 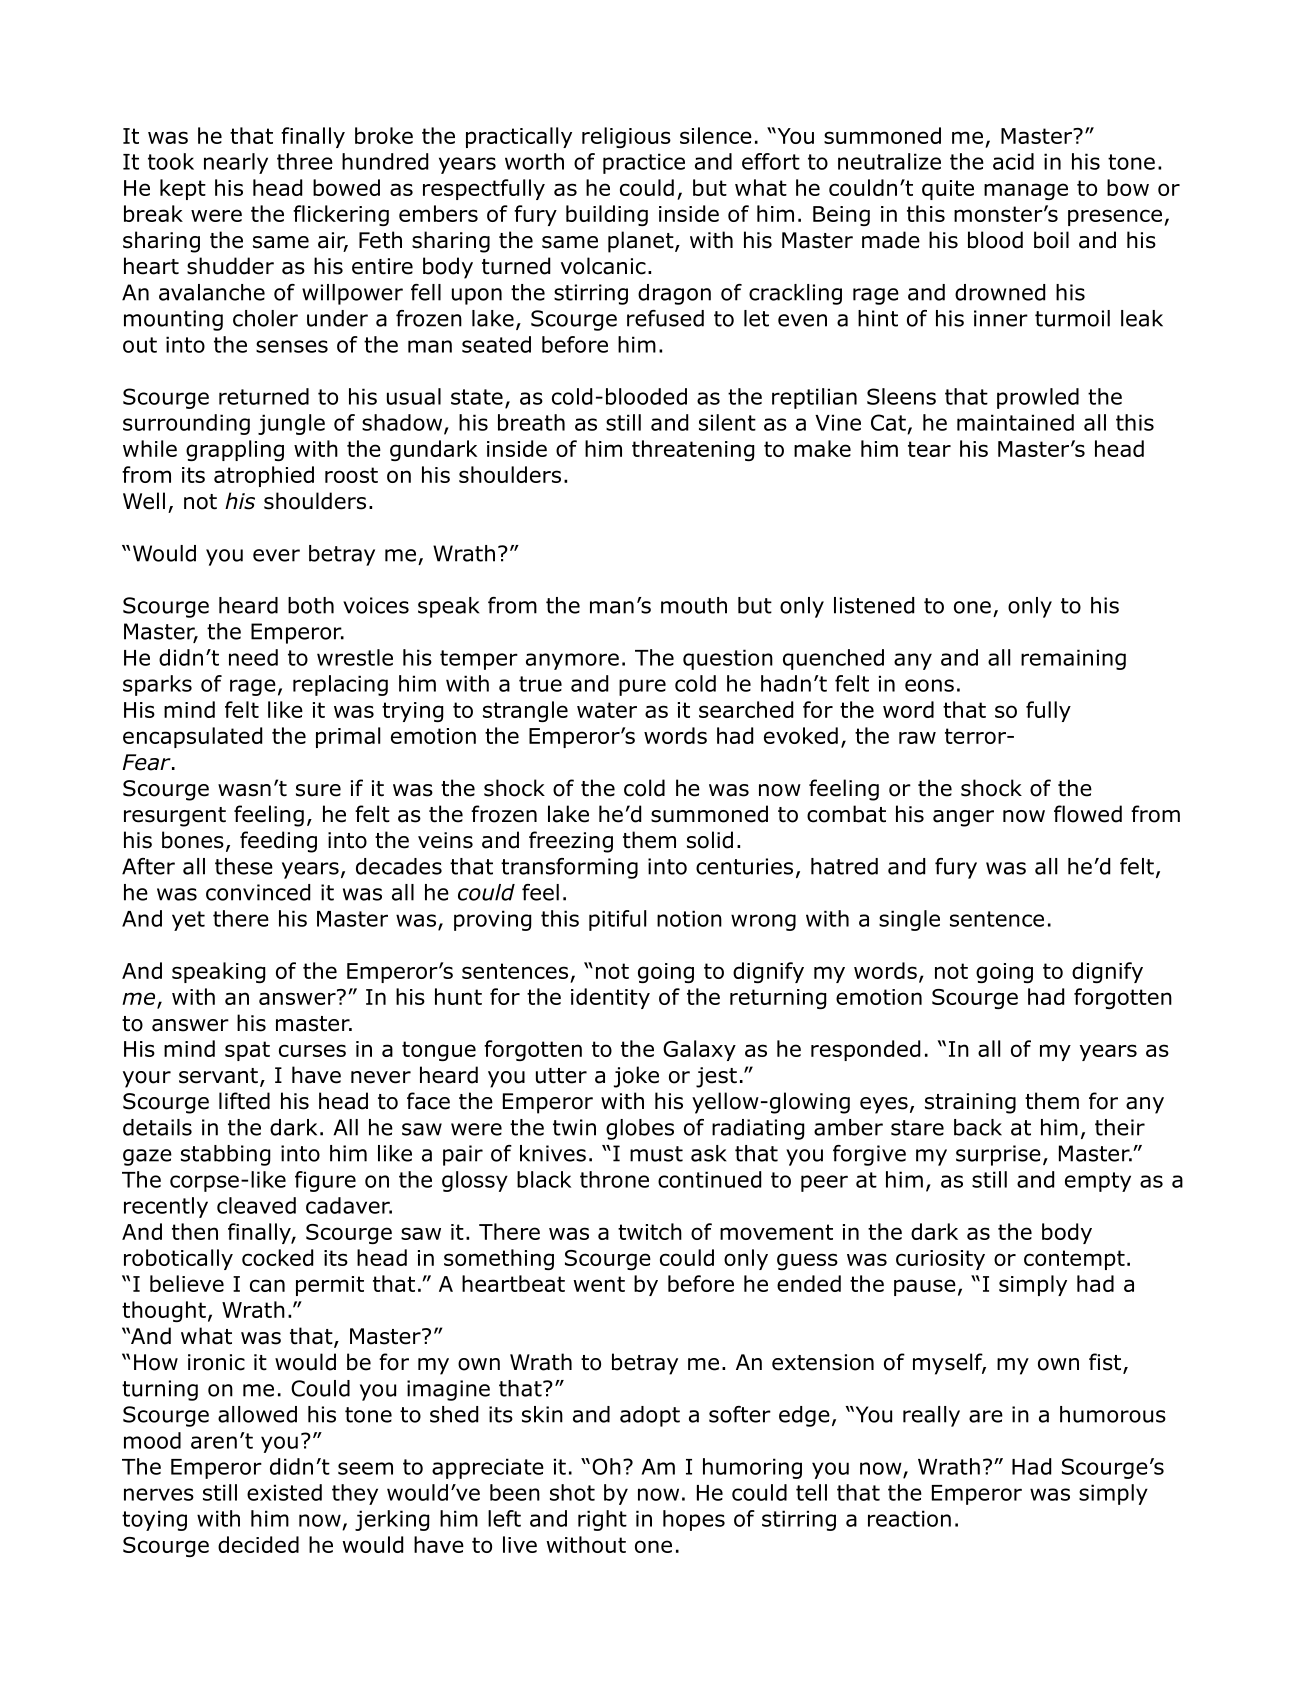 What do you see at coordinates (710, 840) in the screenshot?
I see `solid` at bounding box center [710, 840].
